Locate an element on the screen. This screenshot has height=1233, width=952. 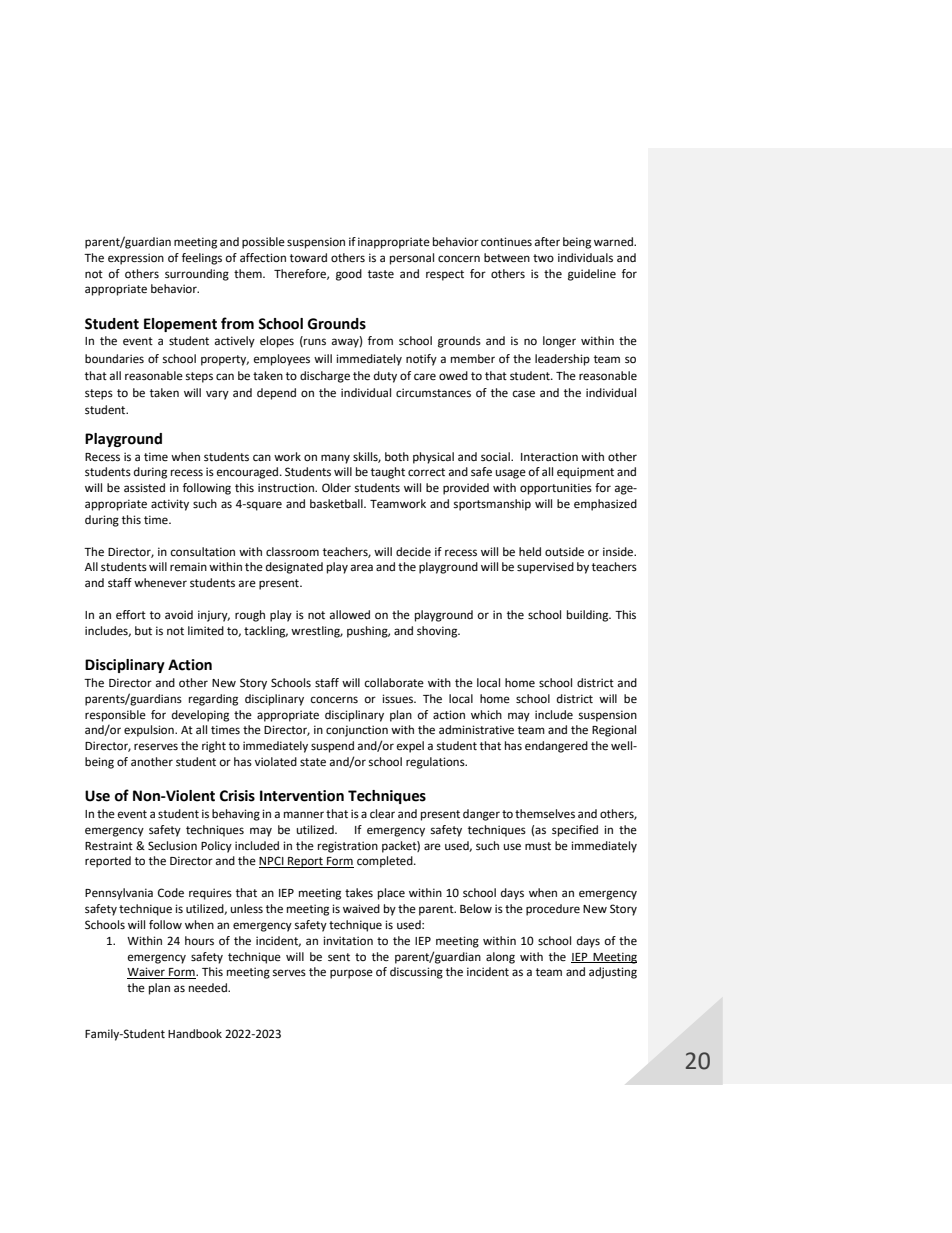
two is located at coordinates (543, 258).
